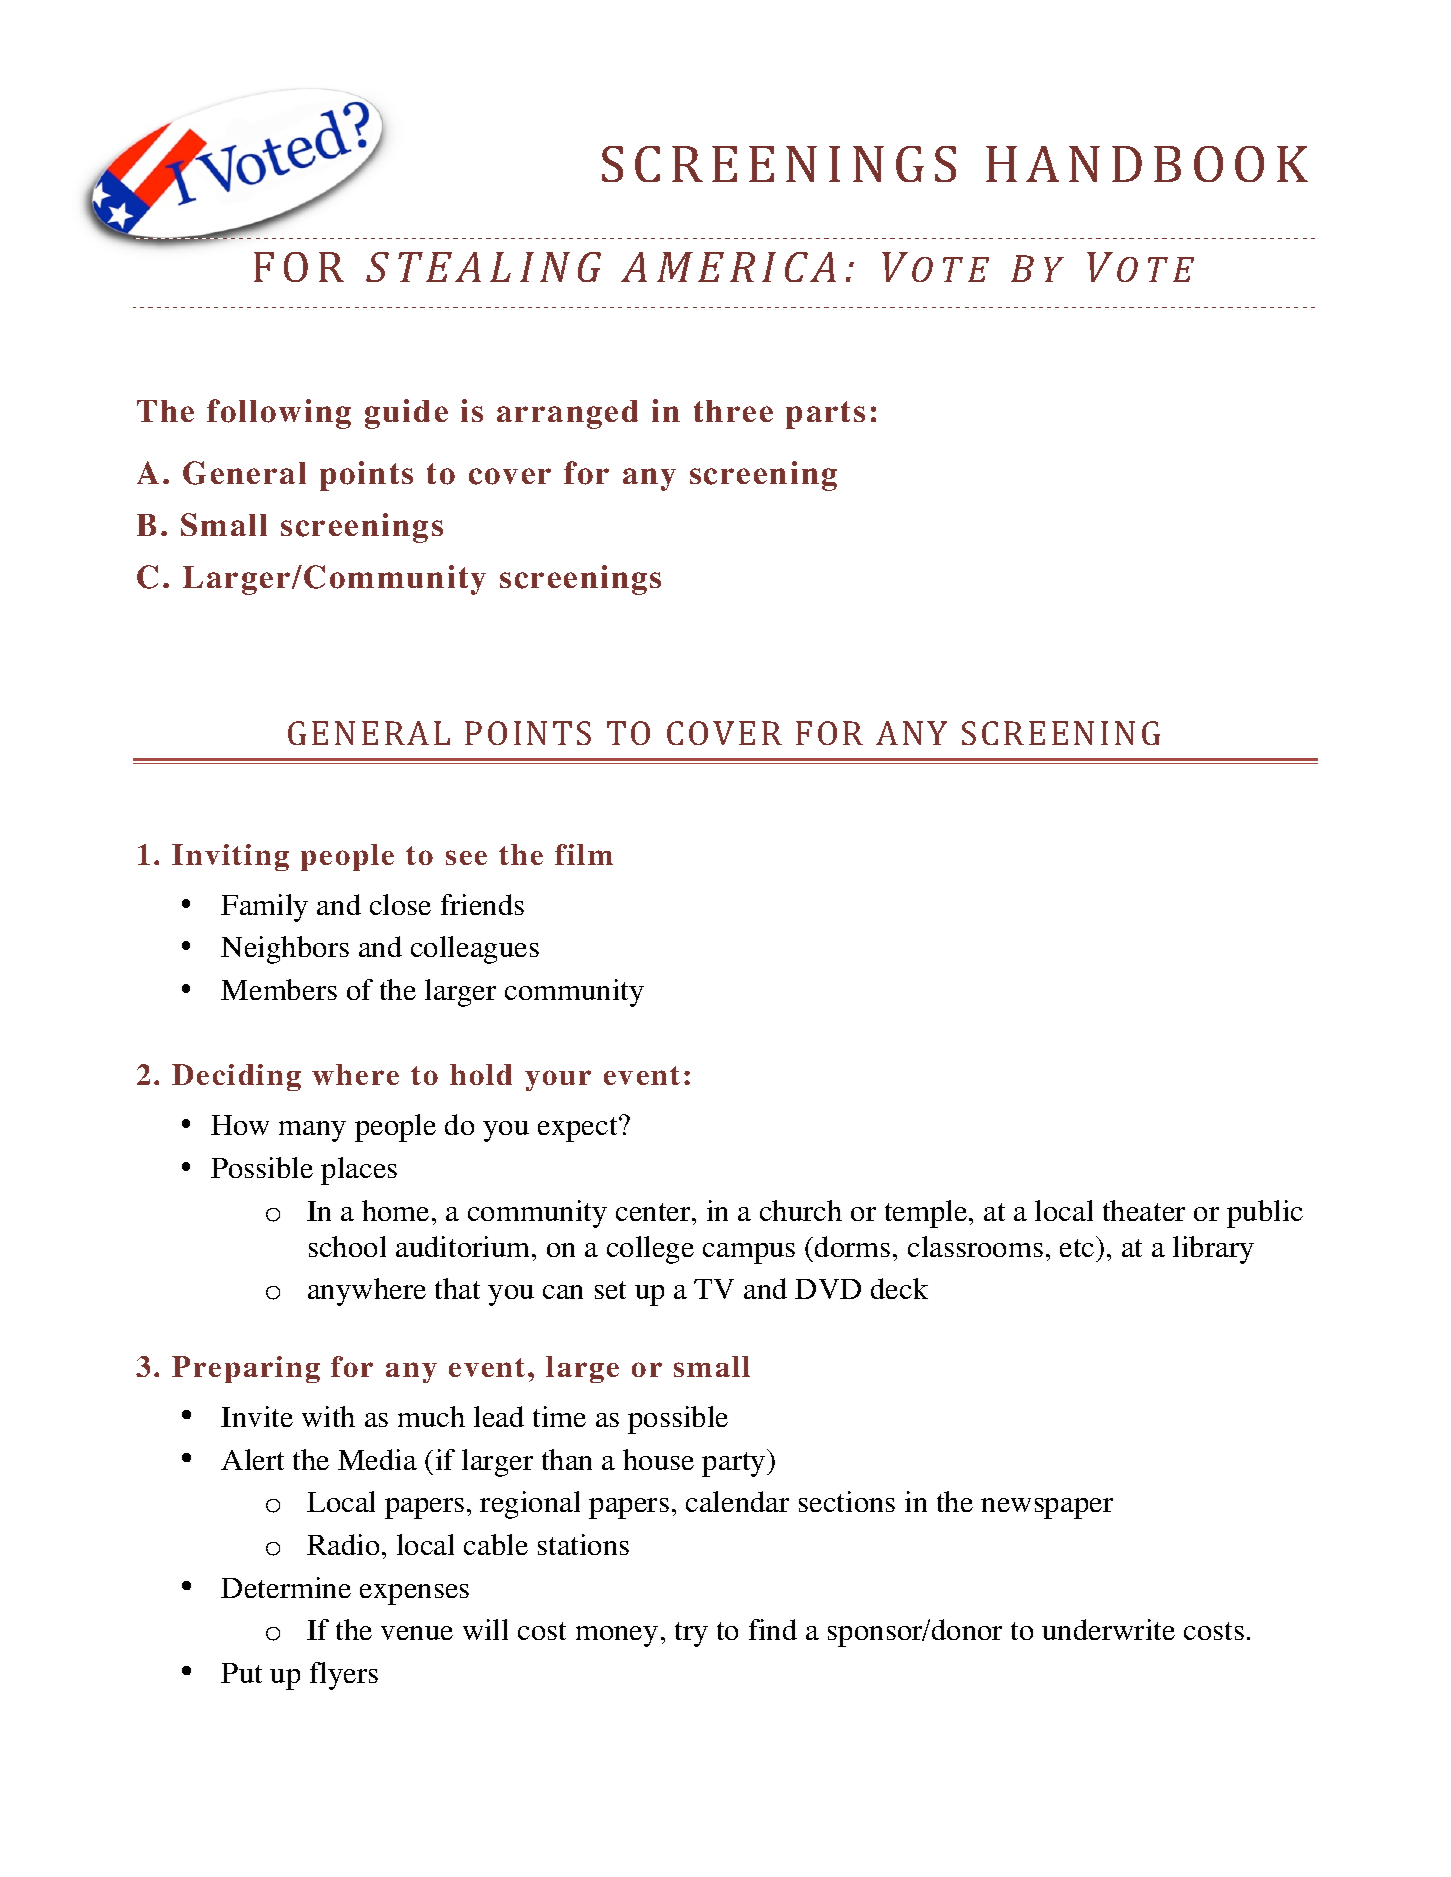 The width and height of the screenshot is (1451, 1877). Describe the element at coordinates (466, 857) in the screenshot. I see `see` at that location.
